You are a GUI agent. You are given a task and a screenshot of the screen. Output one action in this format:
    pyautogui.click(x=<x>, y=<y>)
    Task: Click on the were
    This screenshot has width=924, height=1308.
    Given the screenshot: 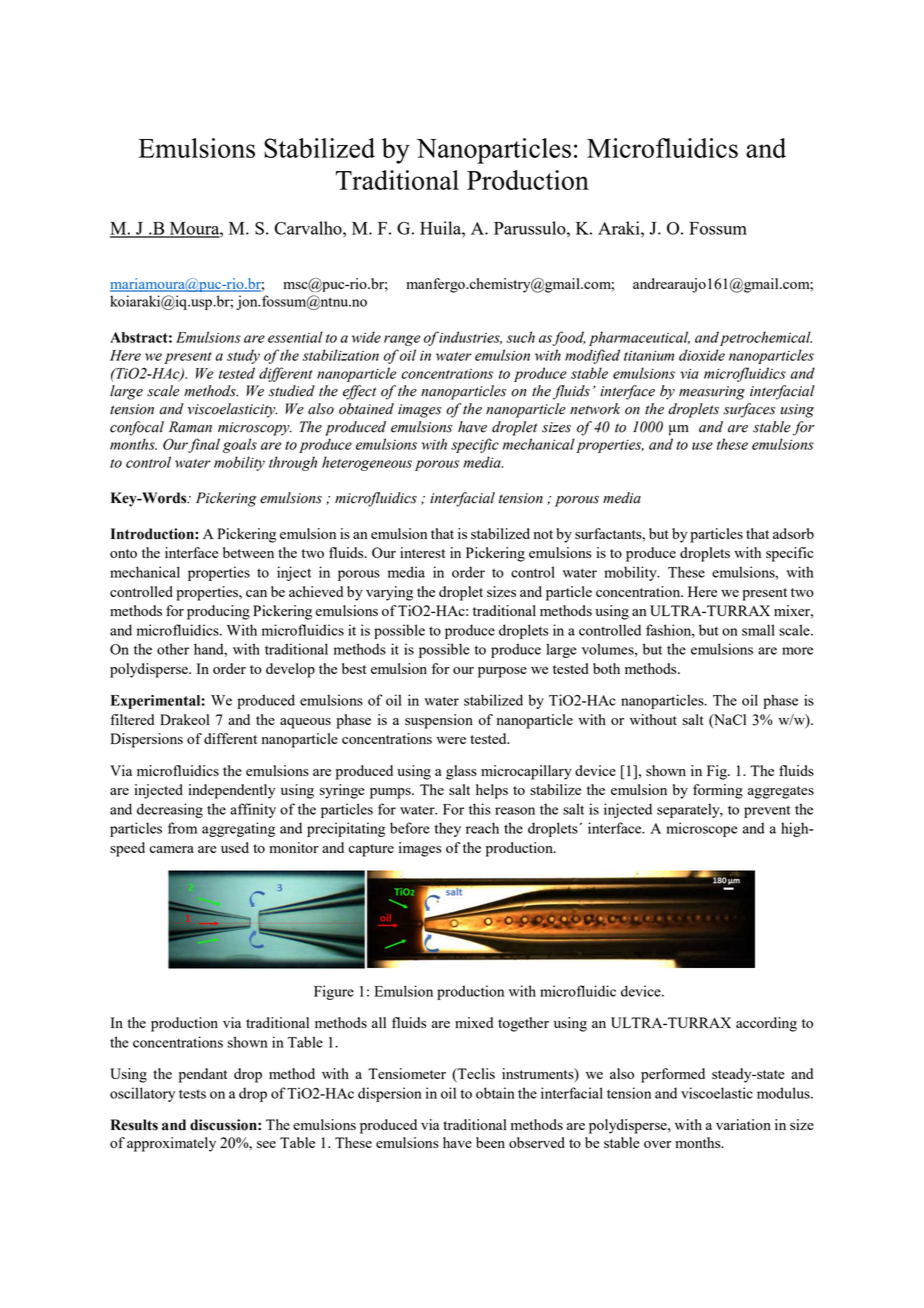 What is the action you would take?
    pyautogui.click(x=451, y=740)
